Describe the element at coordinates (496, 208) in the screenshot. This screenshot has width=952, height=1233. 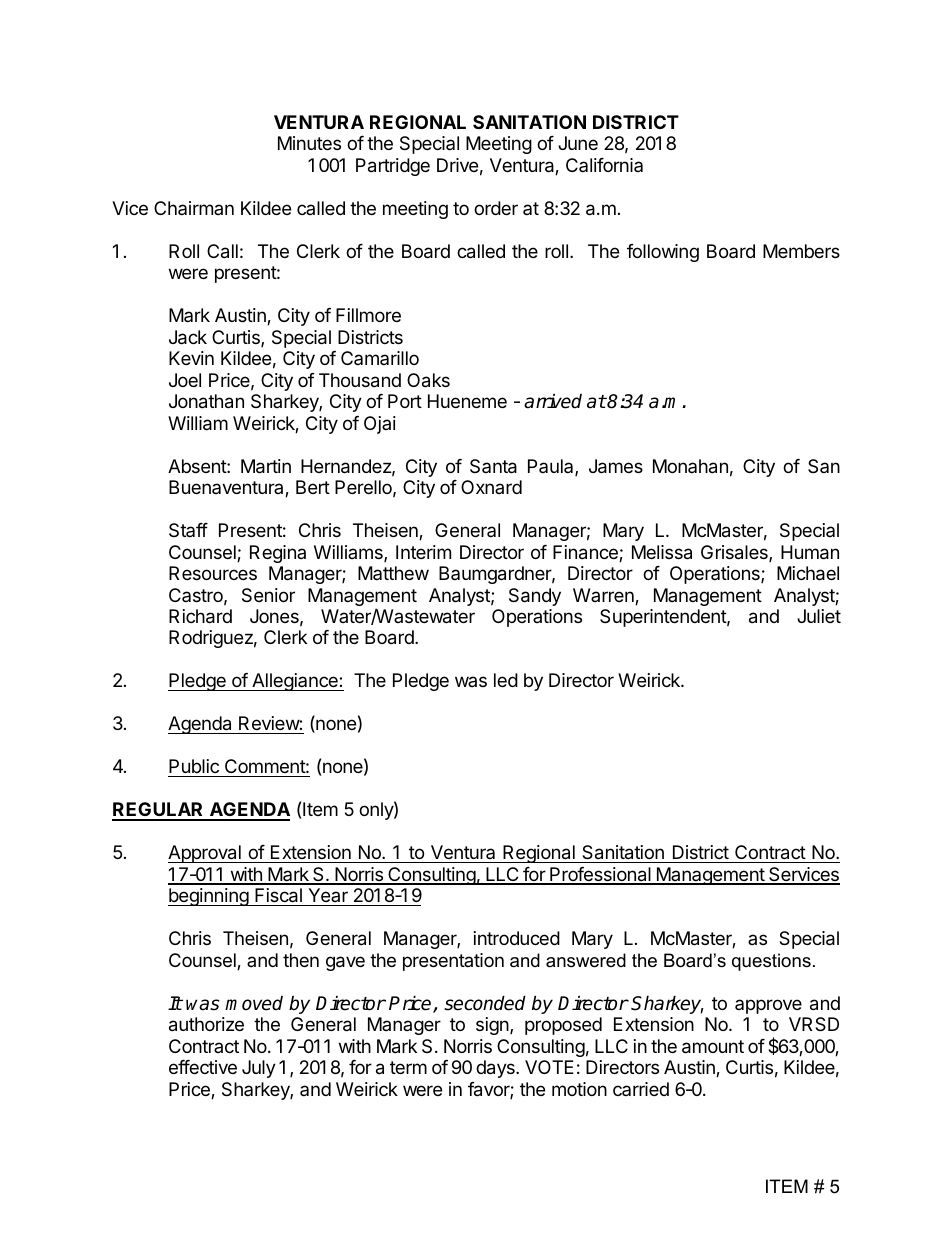
I see `order` at that location.
